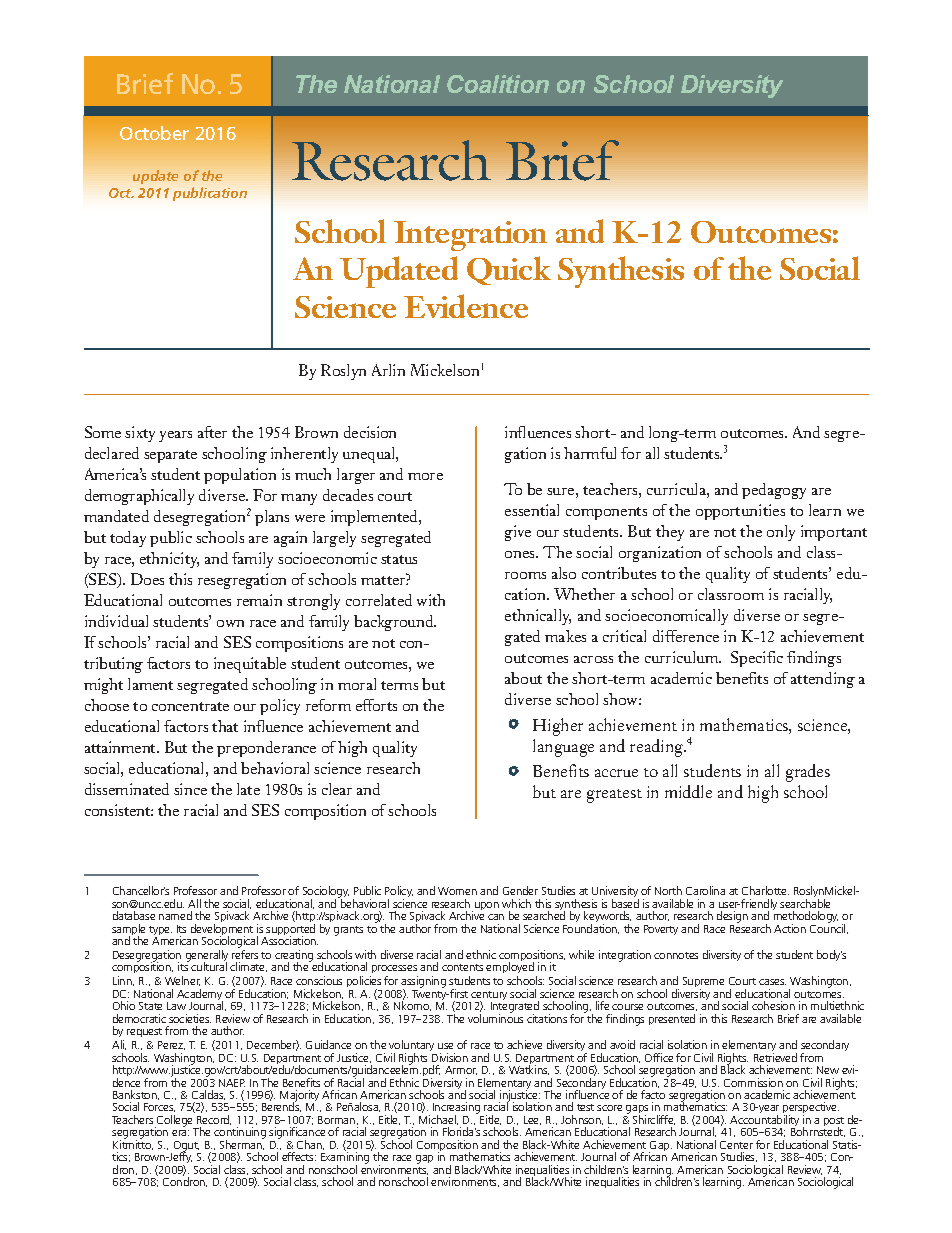 The height and width of the document is (1233, 952). What do you see at coordinates (509, 270) in the document?
I see `Quick` at bounding box center [509, 270].
